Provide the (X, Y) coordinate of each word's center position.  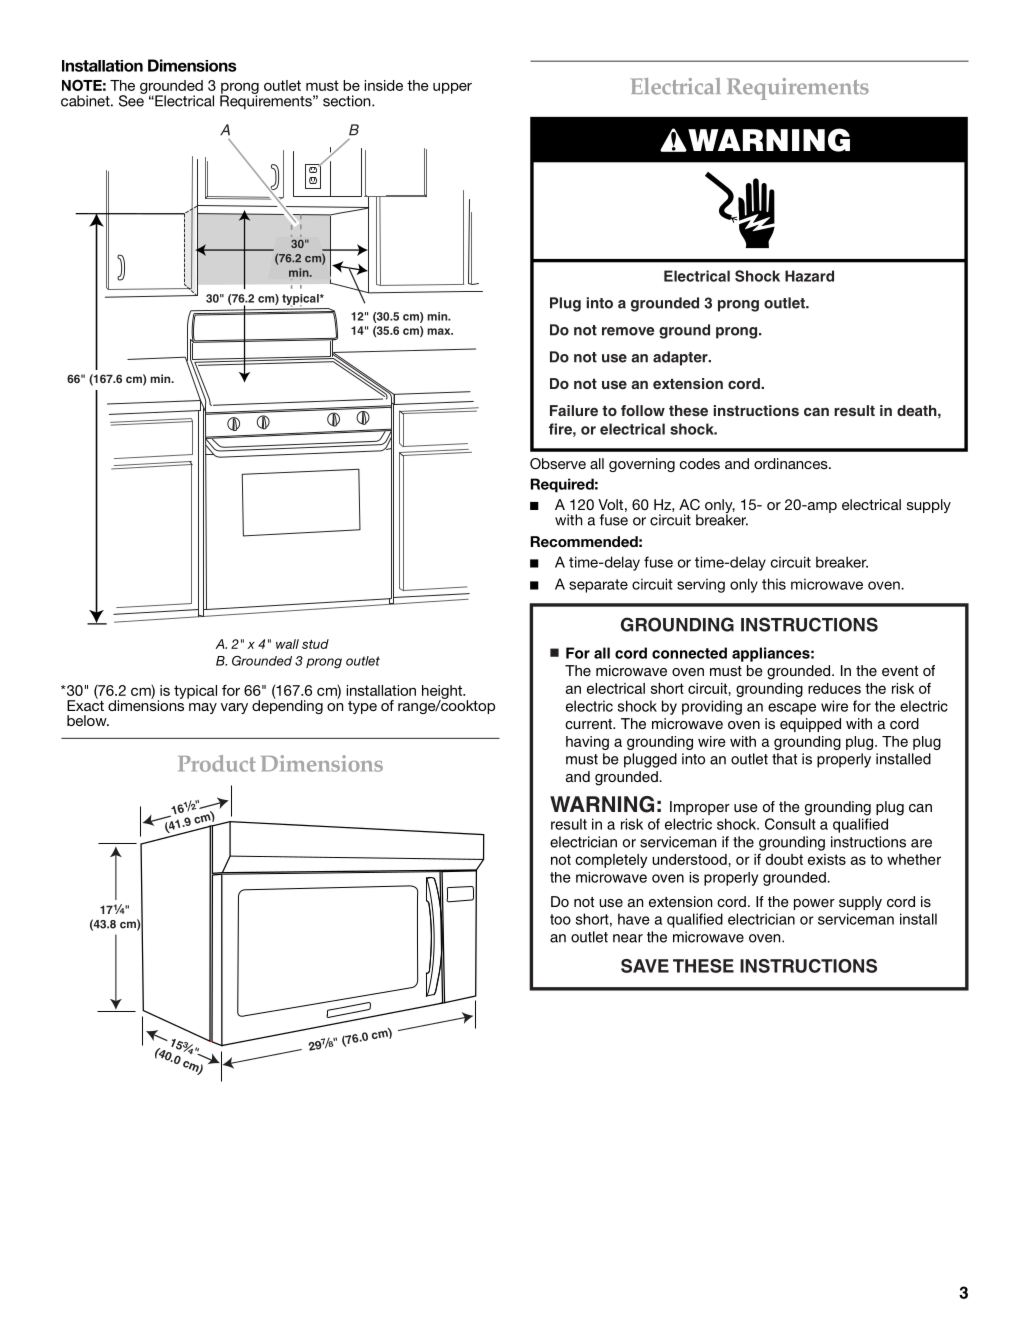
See (132, 100)
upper (452, 88)
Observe (558, 464)
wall (287, 644)
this (774, 584)
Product (217, 763)
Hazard (809, 276)
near (628, 938)
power (814, 904)
